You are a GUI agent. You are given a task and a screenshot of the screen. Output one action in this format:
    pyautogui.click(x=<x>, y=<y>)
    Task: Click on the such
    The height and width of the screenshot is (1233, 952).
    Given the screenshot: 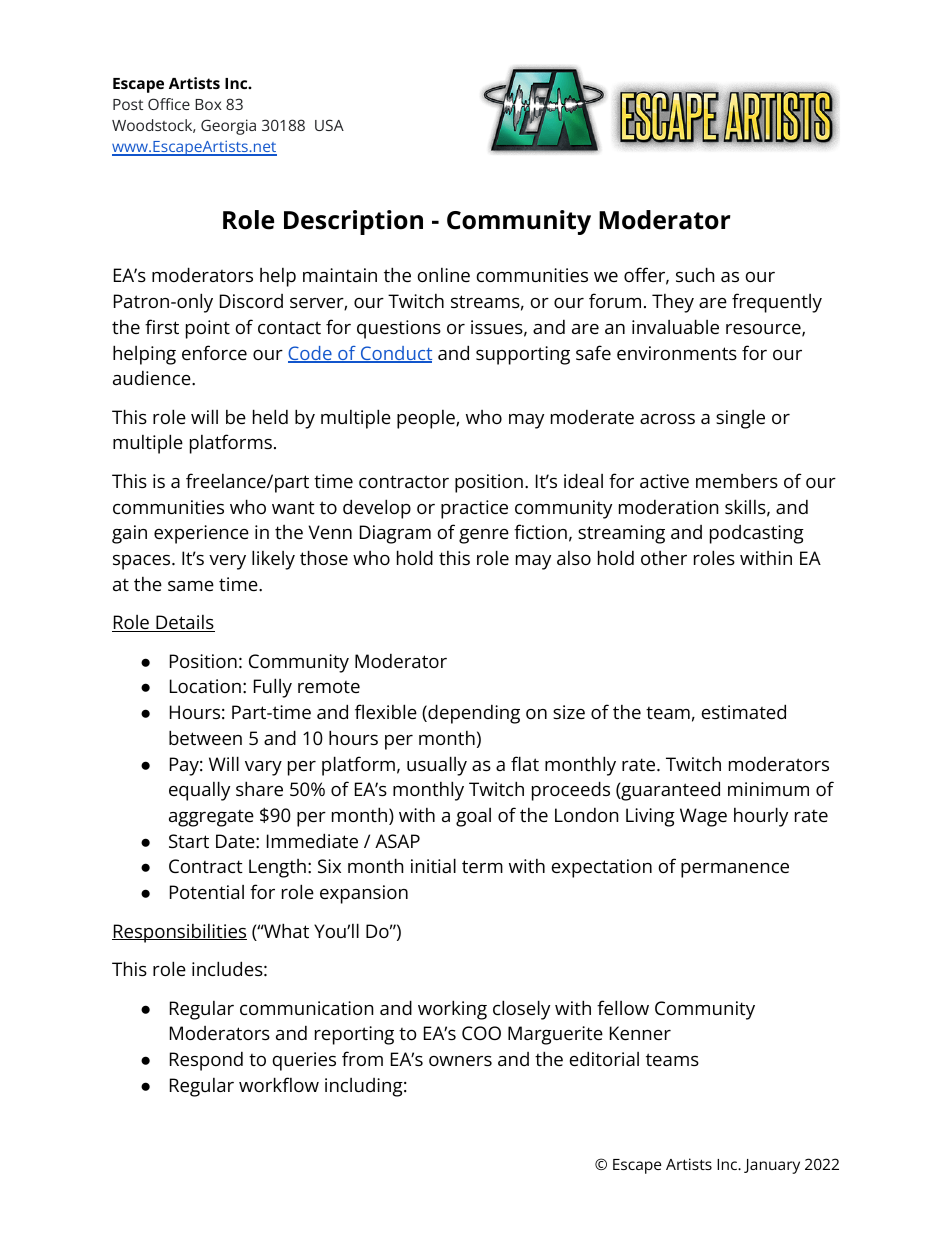 What is the action you would take?
    pyautogui.click(x=695, y=274)
